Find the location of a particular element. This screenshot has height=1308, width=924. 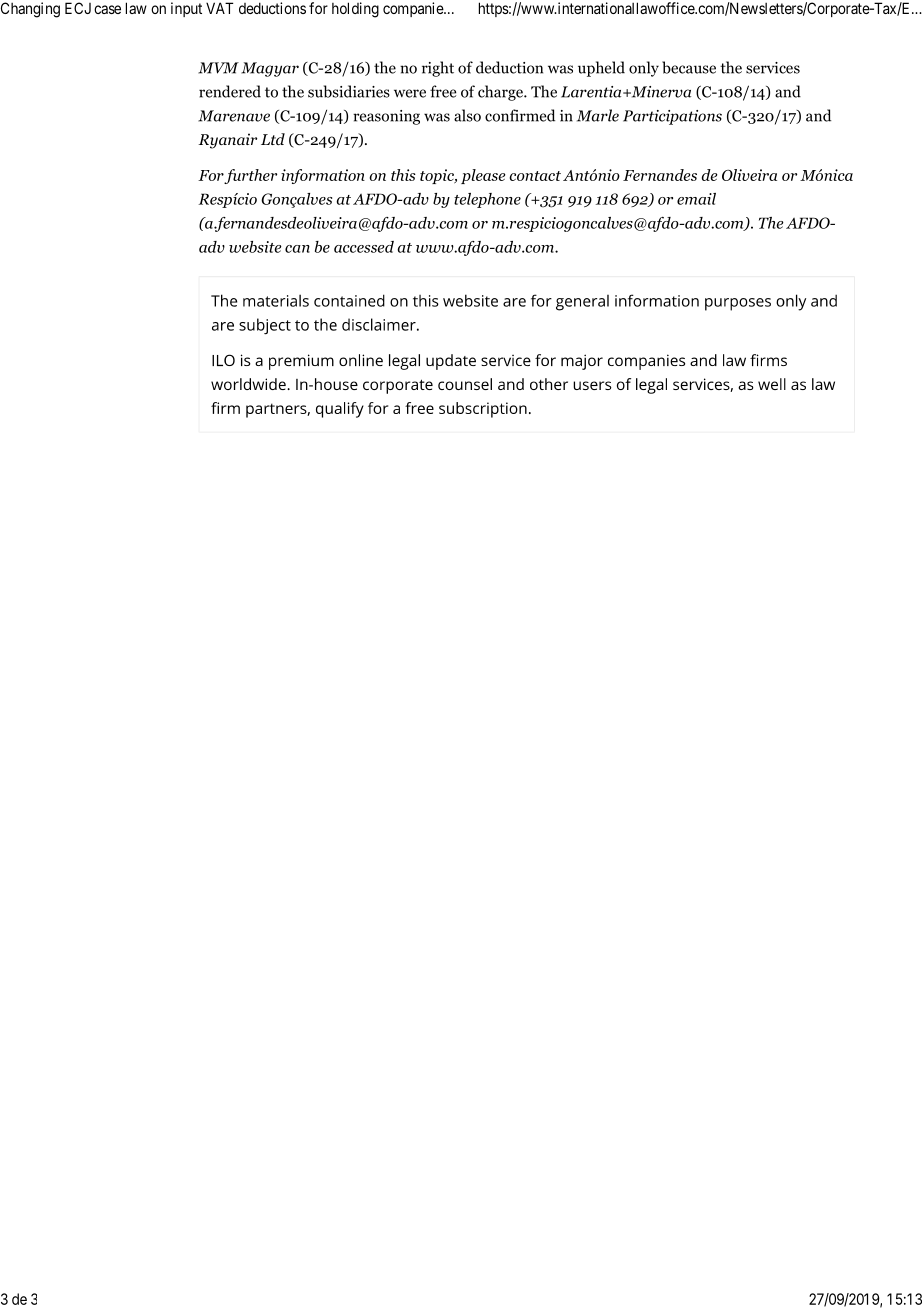

further is located at coordinates (250, 176).
